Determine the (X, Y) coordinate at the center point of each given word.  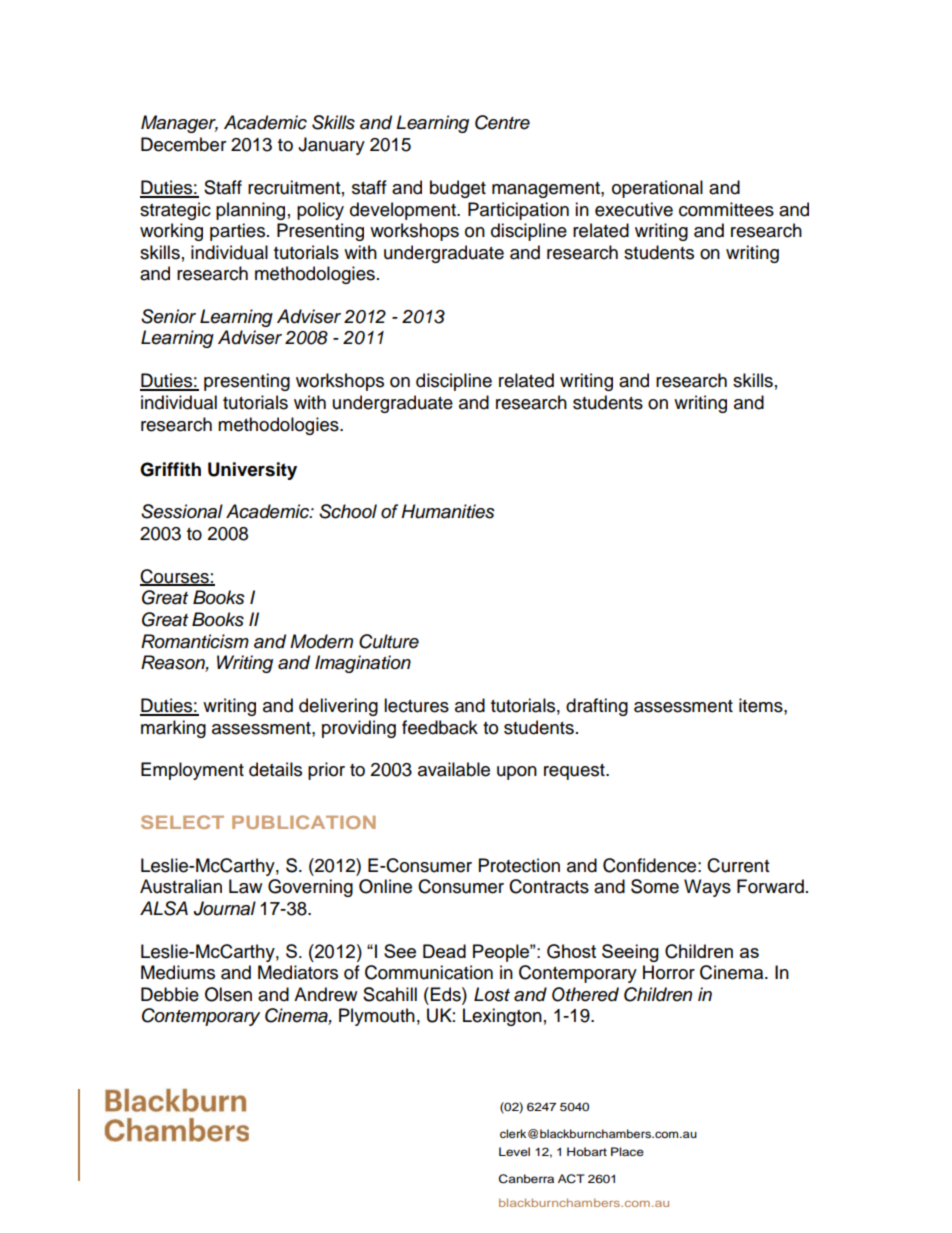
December (183, 144)
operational (657, 189)
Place (627, 1151)
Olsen (228, 994)
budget (458, 189)
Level (514, 1151)
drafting (597, 707)
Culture (389, 641)
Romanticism (195, 641)
